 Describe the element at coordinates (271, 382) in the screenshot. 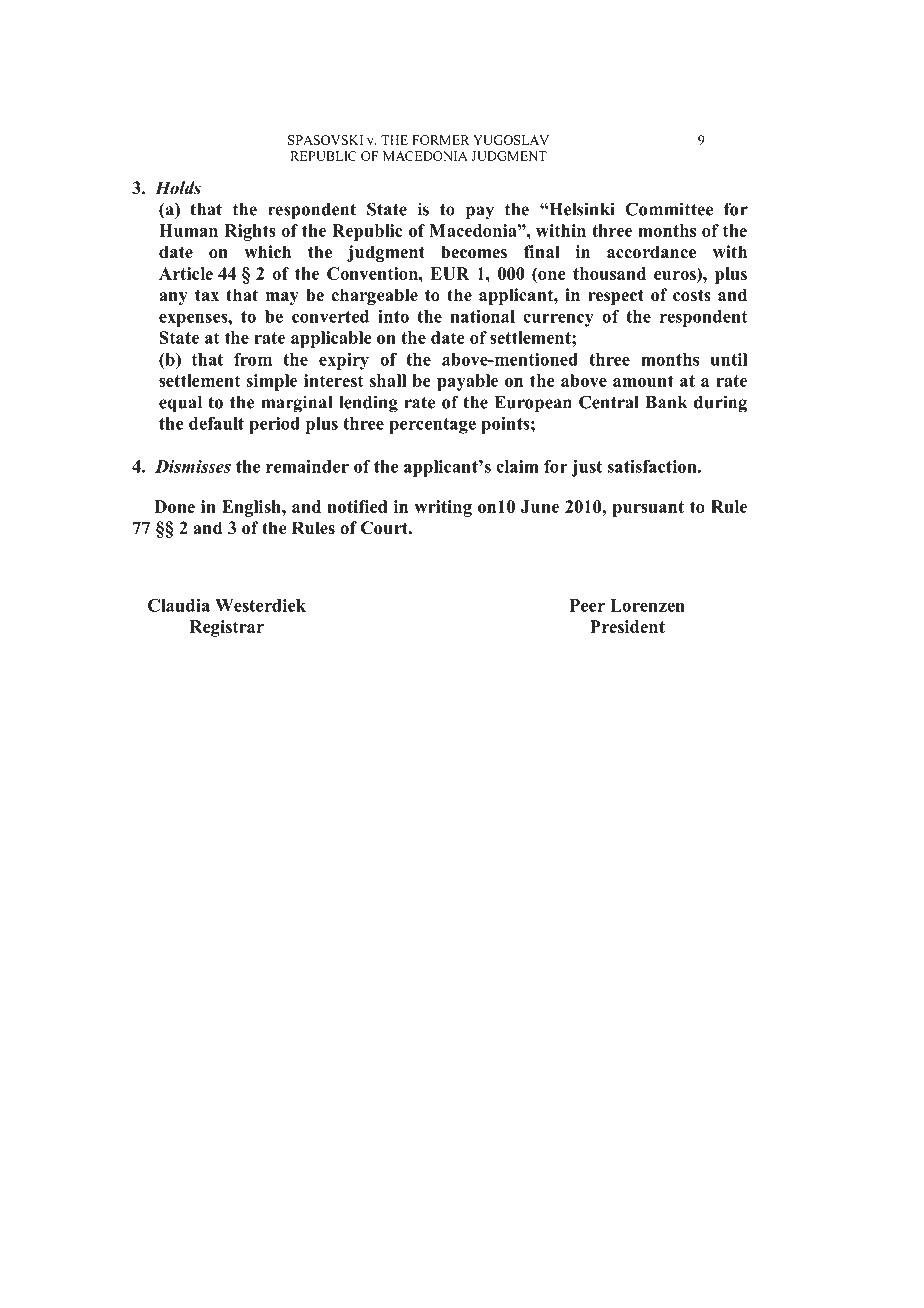

I see `simple` at that location.
